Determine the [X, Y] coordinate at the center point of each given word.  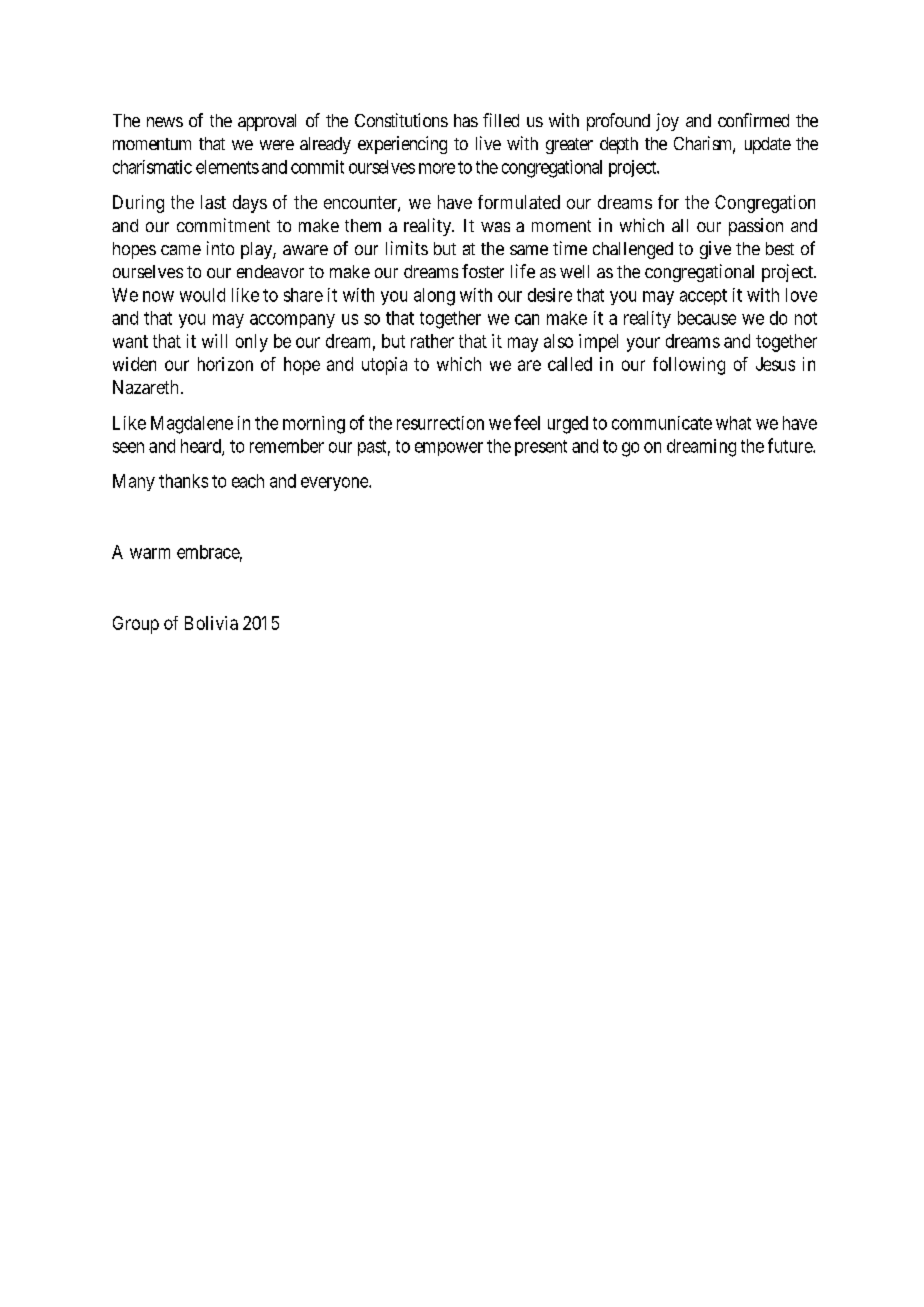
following [689, 366]
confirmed [753, 120]
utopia [384, 366]
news [165, 122]
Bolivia [211, 623]
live [488, 143]
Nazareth [145, 387]
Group [136, 625]
